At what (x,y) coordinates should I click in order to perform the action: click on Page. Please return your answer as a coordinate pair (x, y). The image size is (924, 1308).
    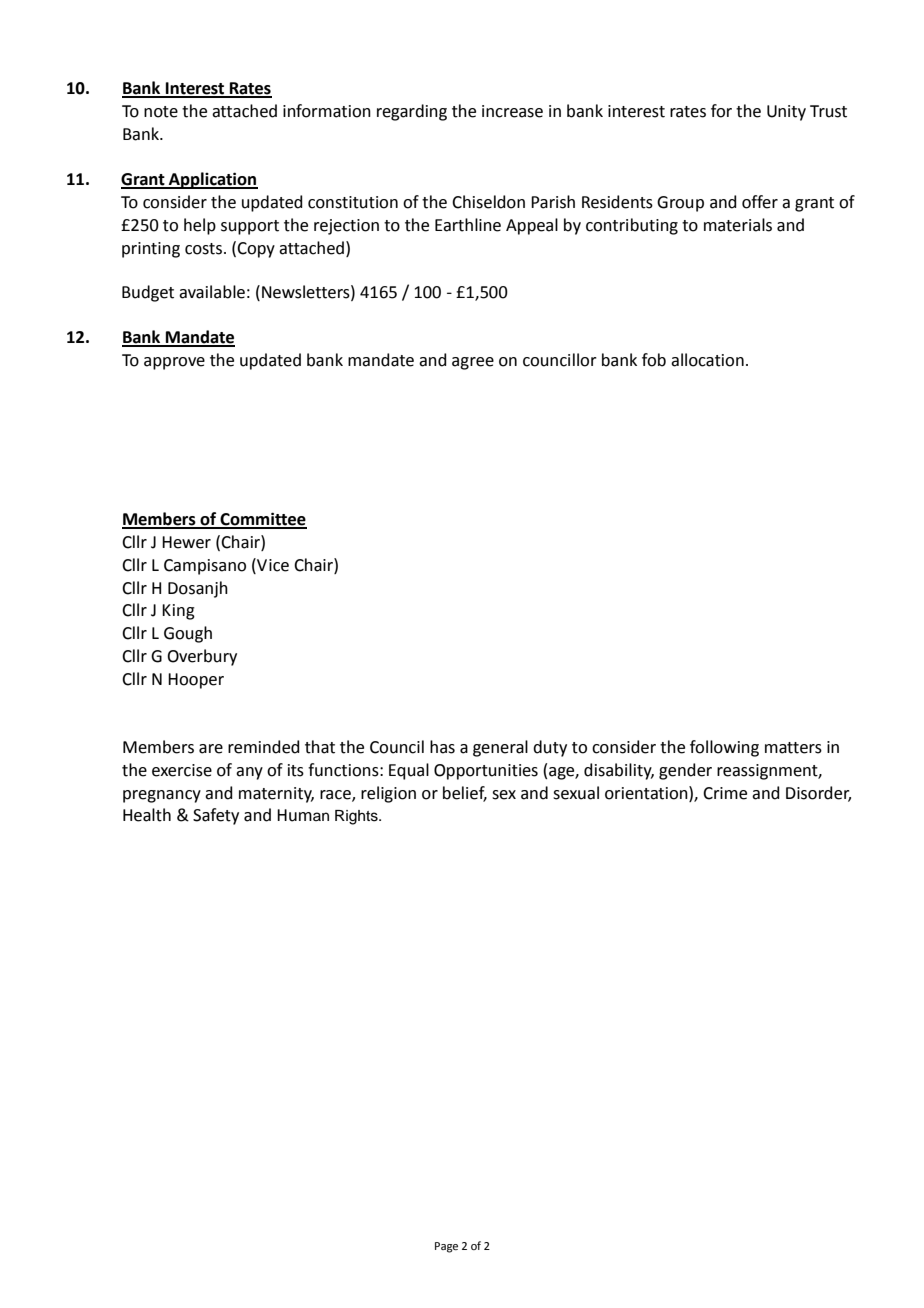
    Looking at the image, I should click on (446, 1247).
